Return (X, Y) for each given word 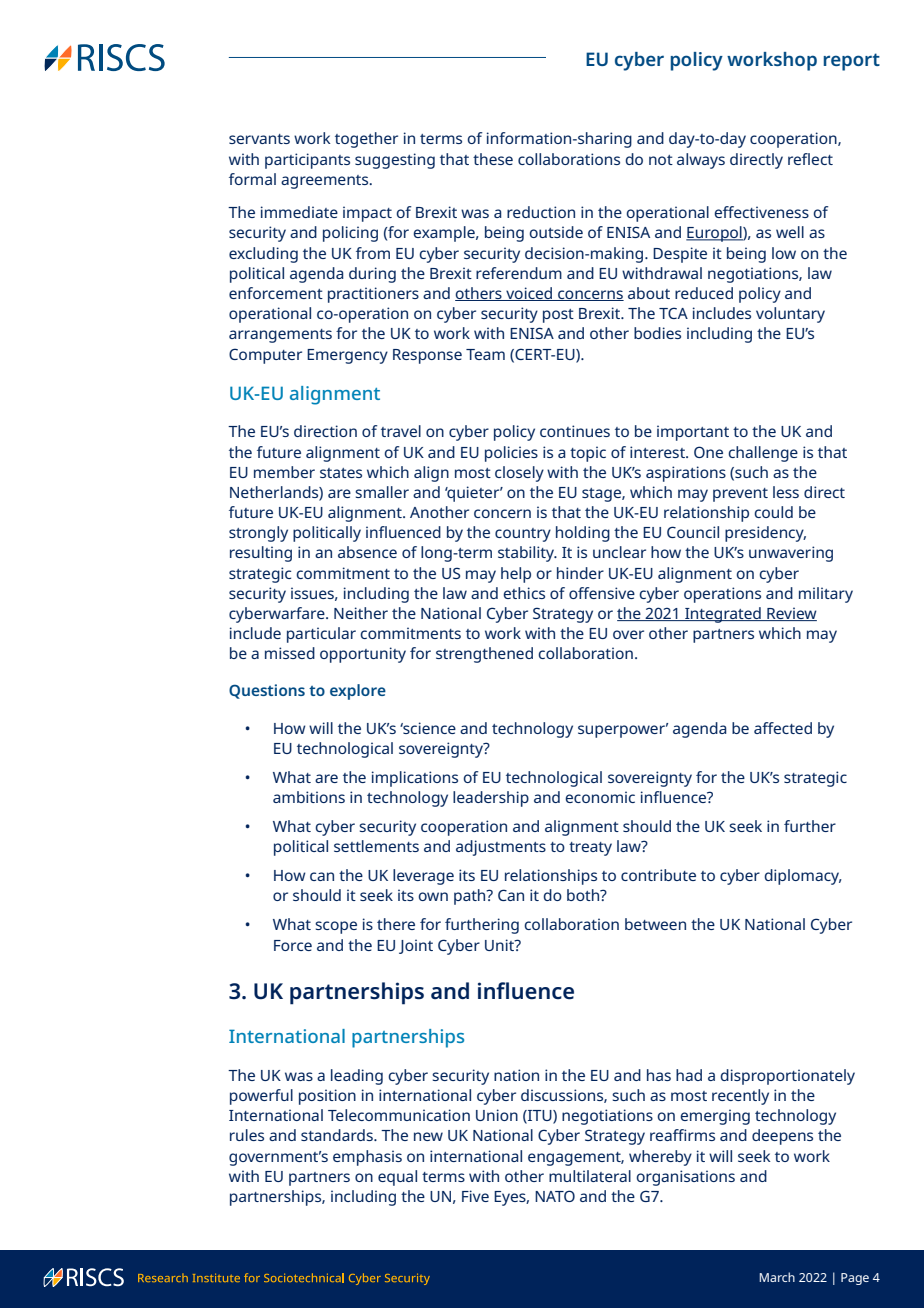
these (493, 159)
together (366, 140)
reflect (810, 159)
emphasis (367, 1158)
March (777, 1277)
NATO (555, 1196)
